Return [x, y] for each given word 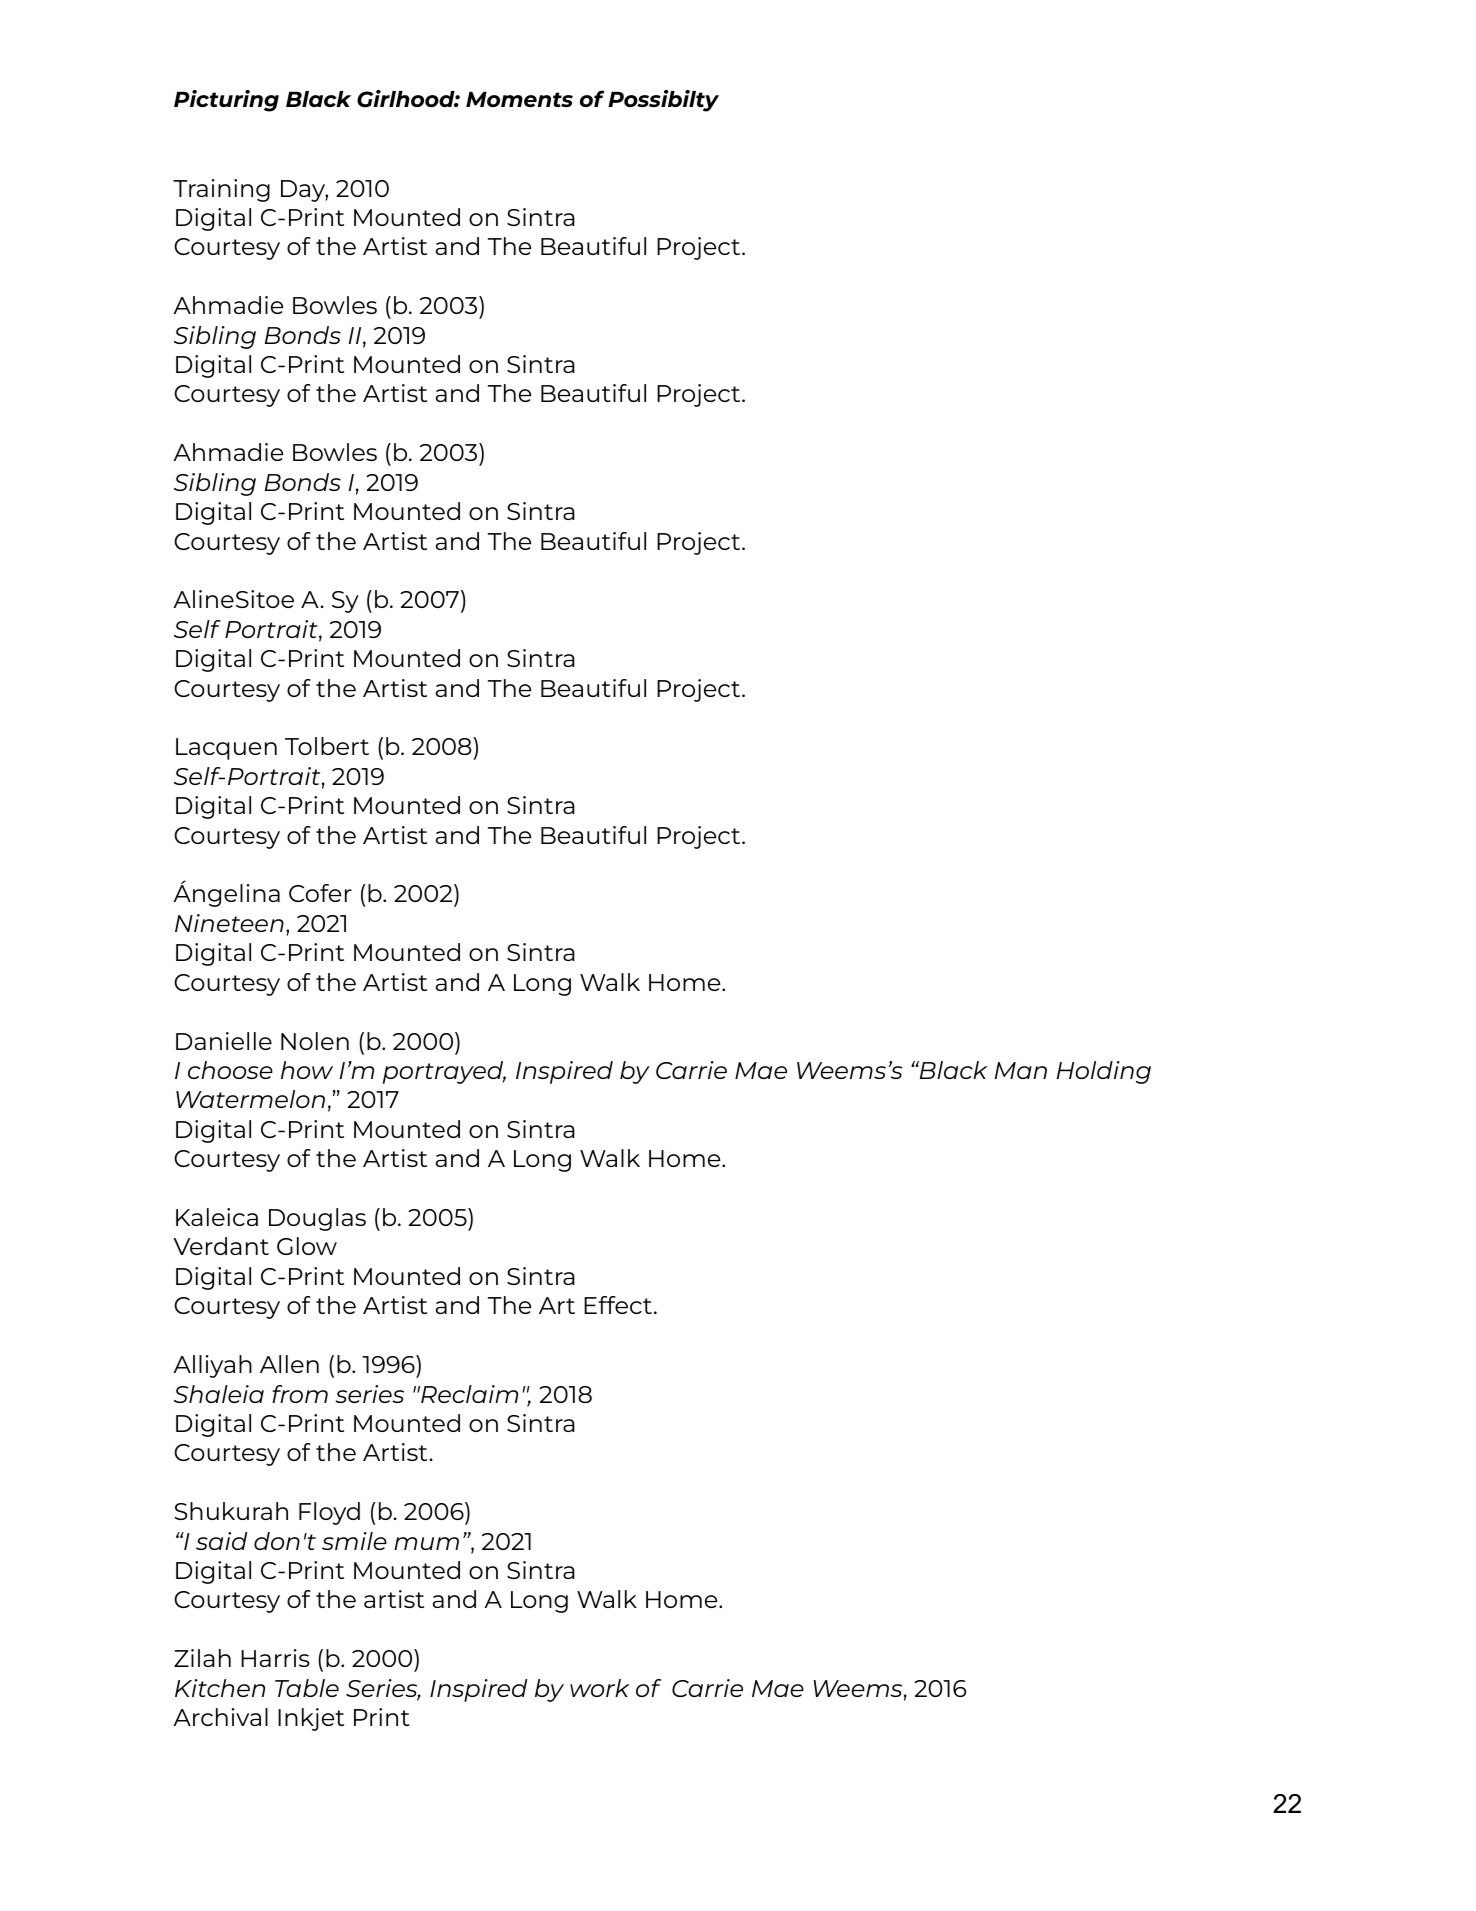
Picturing [226, 101]
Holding [1104, 1072]
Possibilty [663, 101]
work [599, 1688]
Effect [618, 1305]
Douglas [317, 1219]
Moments [519, 99]
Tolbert [327, 746]
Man [1021, 1070]
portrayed [444, 1072]
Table [307, 1688]
